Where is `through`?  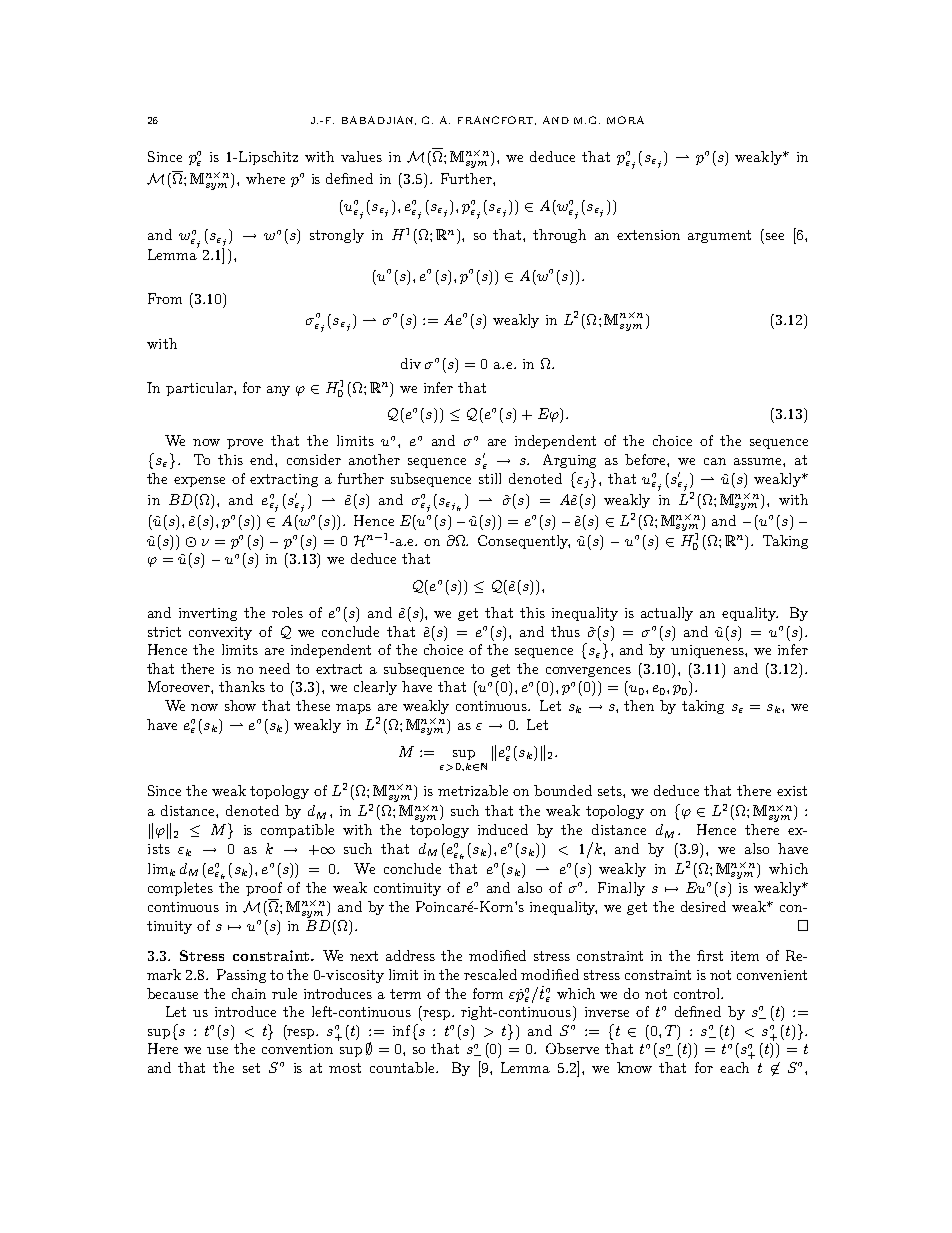 through is located at coordinates (559, 236).
